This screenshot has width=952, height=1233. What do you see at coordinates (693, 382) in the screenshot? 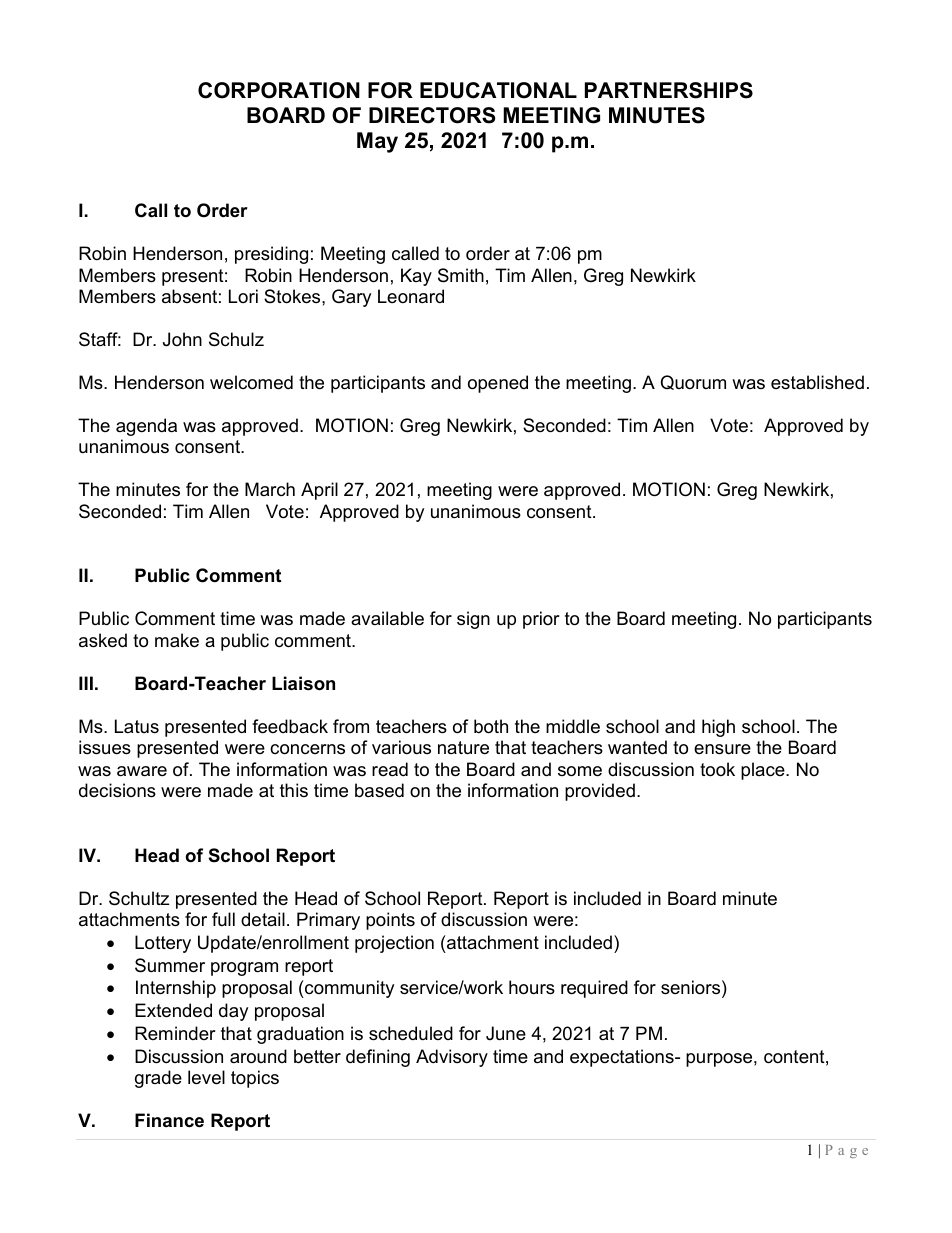
I see `Quorum` at bounding box center [693, 382].
